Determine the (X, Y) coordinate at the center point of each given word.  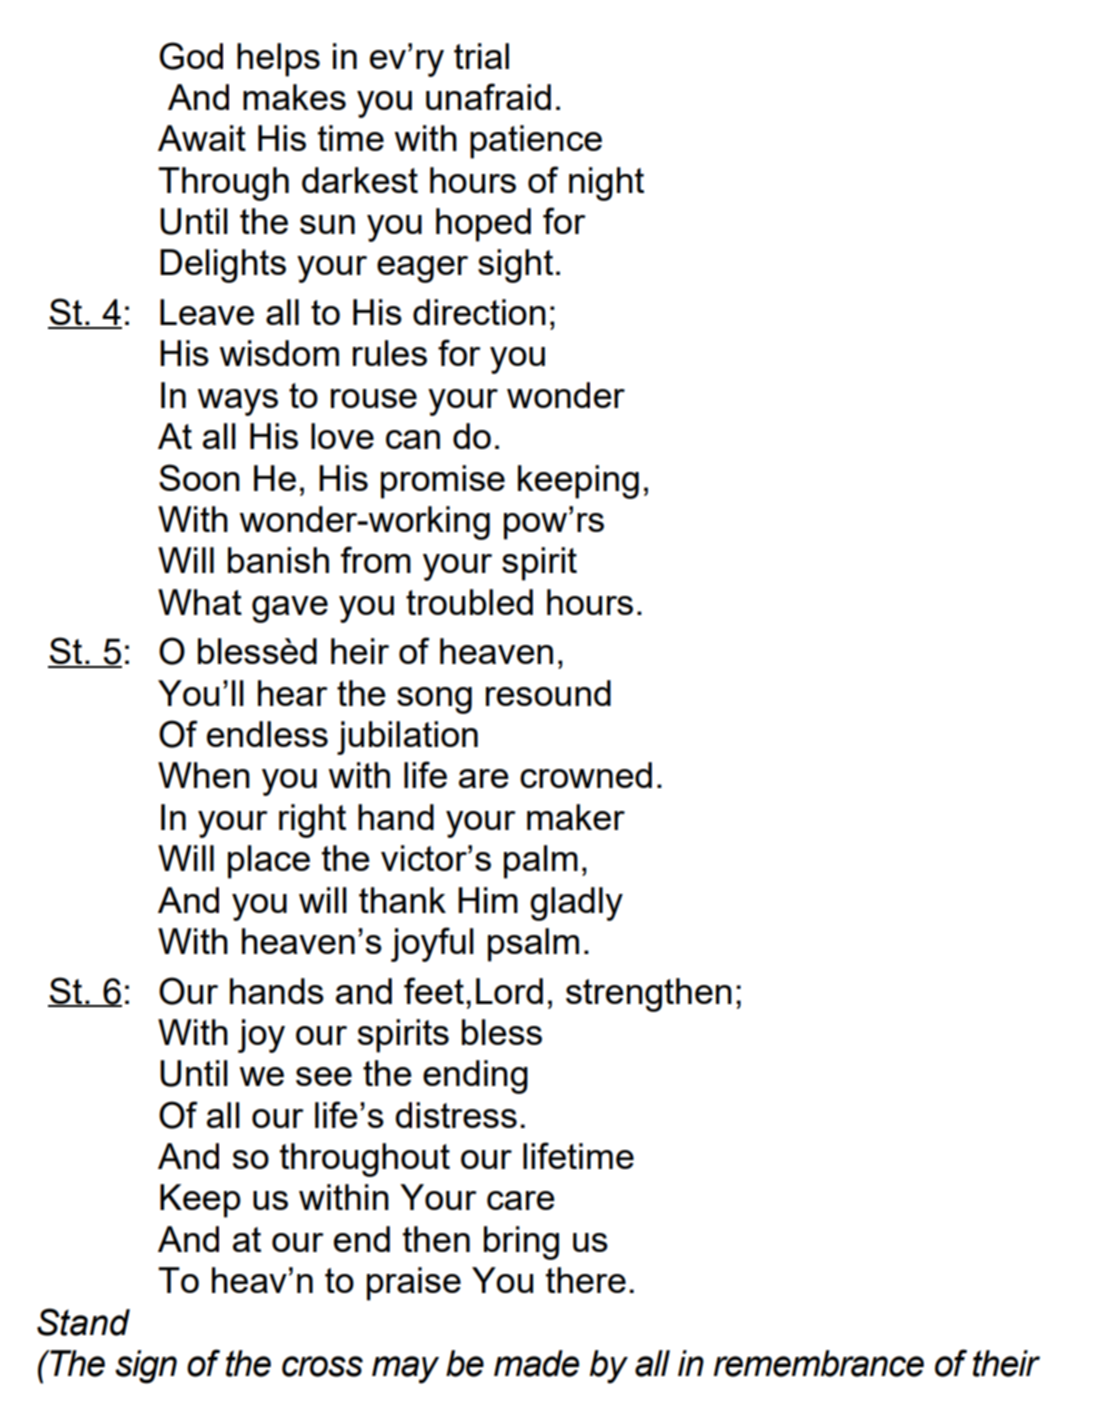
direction (479, 312)
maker (576, 817)
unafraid (488, 96)
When (204, 775)
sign (146, 1367)
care (521, 1200)
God (191, 56)
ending (475, 1077)
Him (488, 900)
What (200, 602)
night (606, 184)
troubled (469, 602)
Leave (207, 312)
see (324, 1076)
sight (515, 266)
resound (548, 693)
